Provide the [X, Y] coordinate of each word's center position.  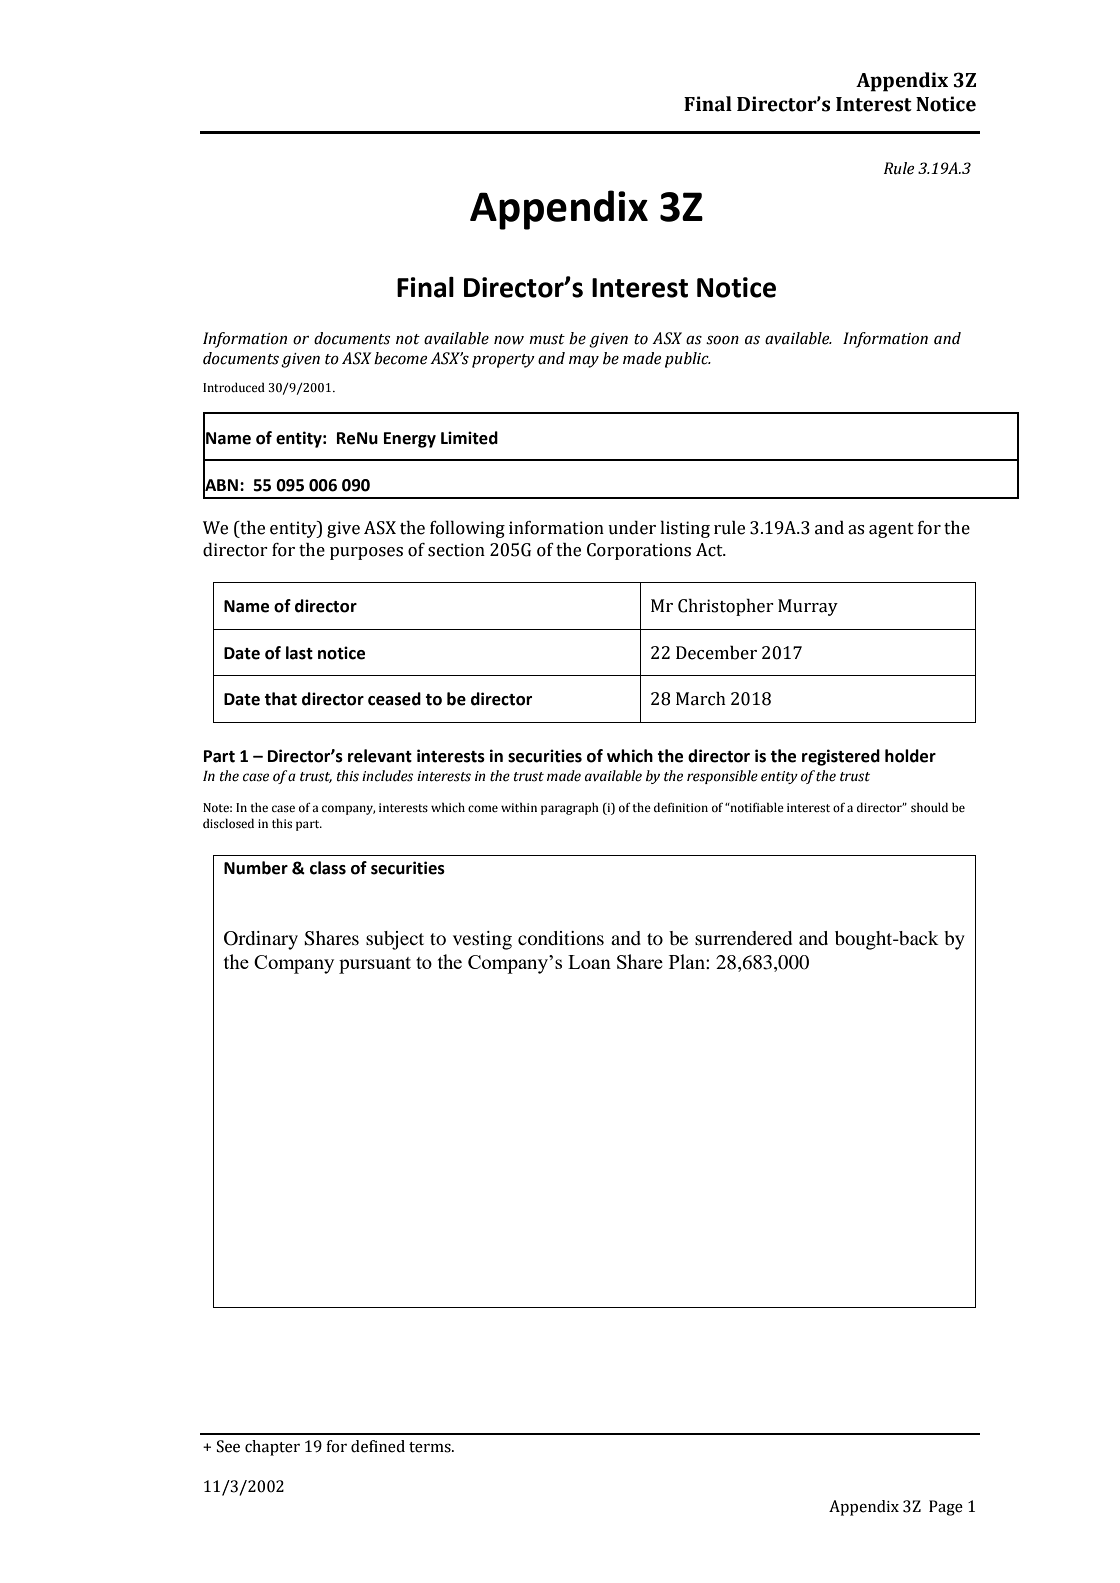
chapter [272, 1448]
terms [431, 1447]
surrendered [743, 938]
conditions [561, 938]
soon [722, 340]
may [584, 362]
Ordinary [261, 940]
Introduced [234, 387]
